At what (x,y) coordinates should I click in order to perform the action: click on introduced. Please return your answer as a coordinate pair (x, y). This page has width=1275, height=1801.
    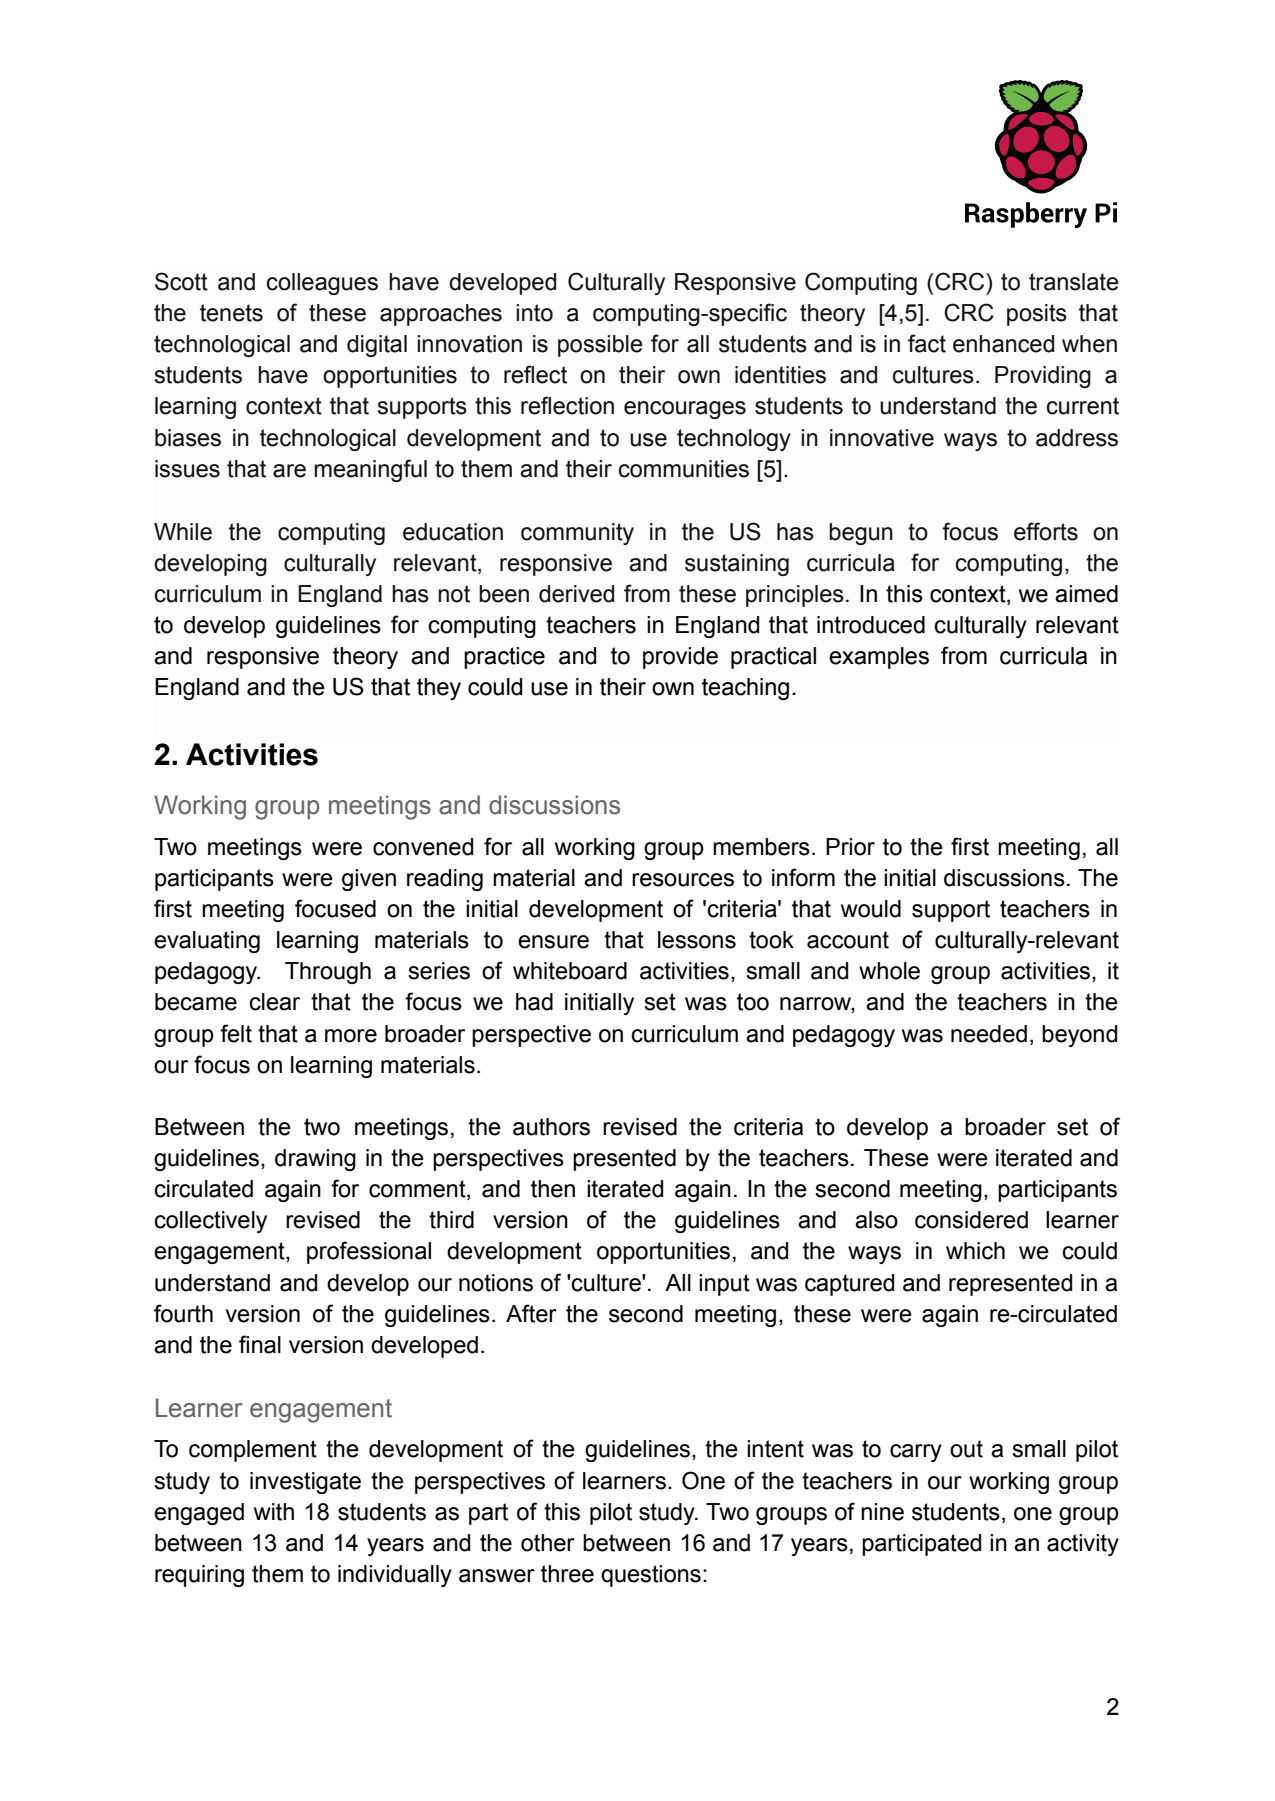
    Looking at the image, I should click on (871, 625).
